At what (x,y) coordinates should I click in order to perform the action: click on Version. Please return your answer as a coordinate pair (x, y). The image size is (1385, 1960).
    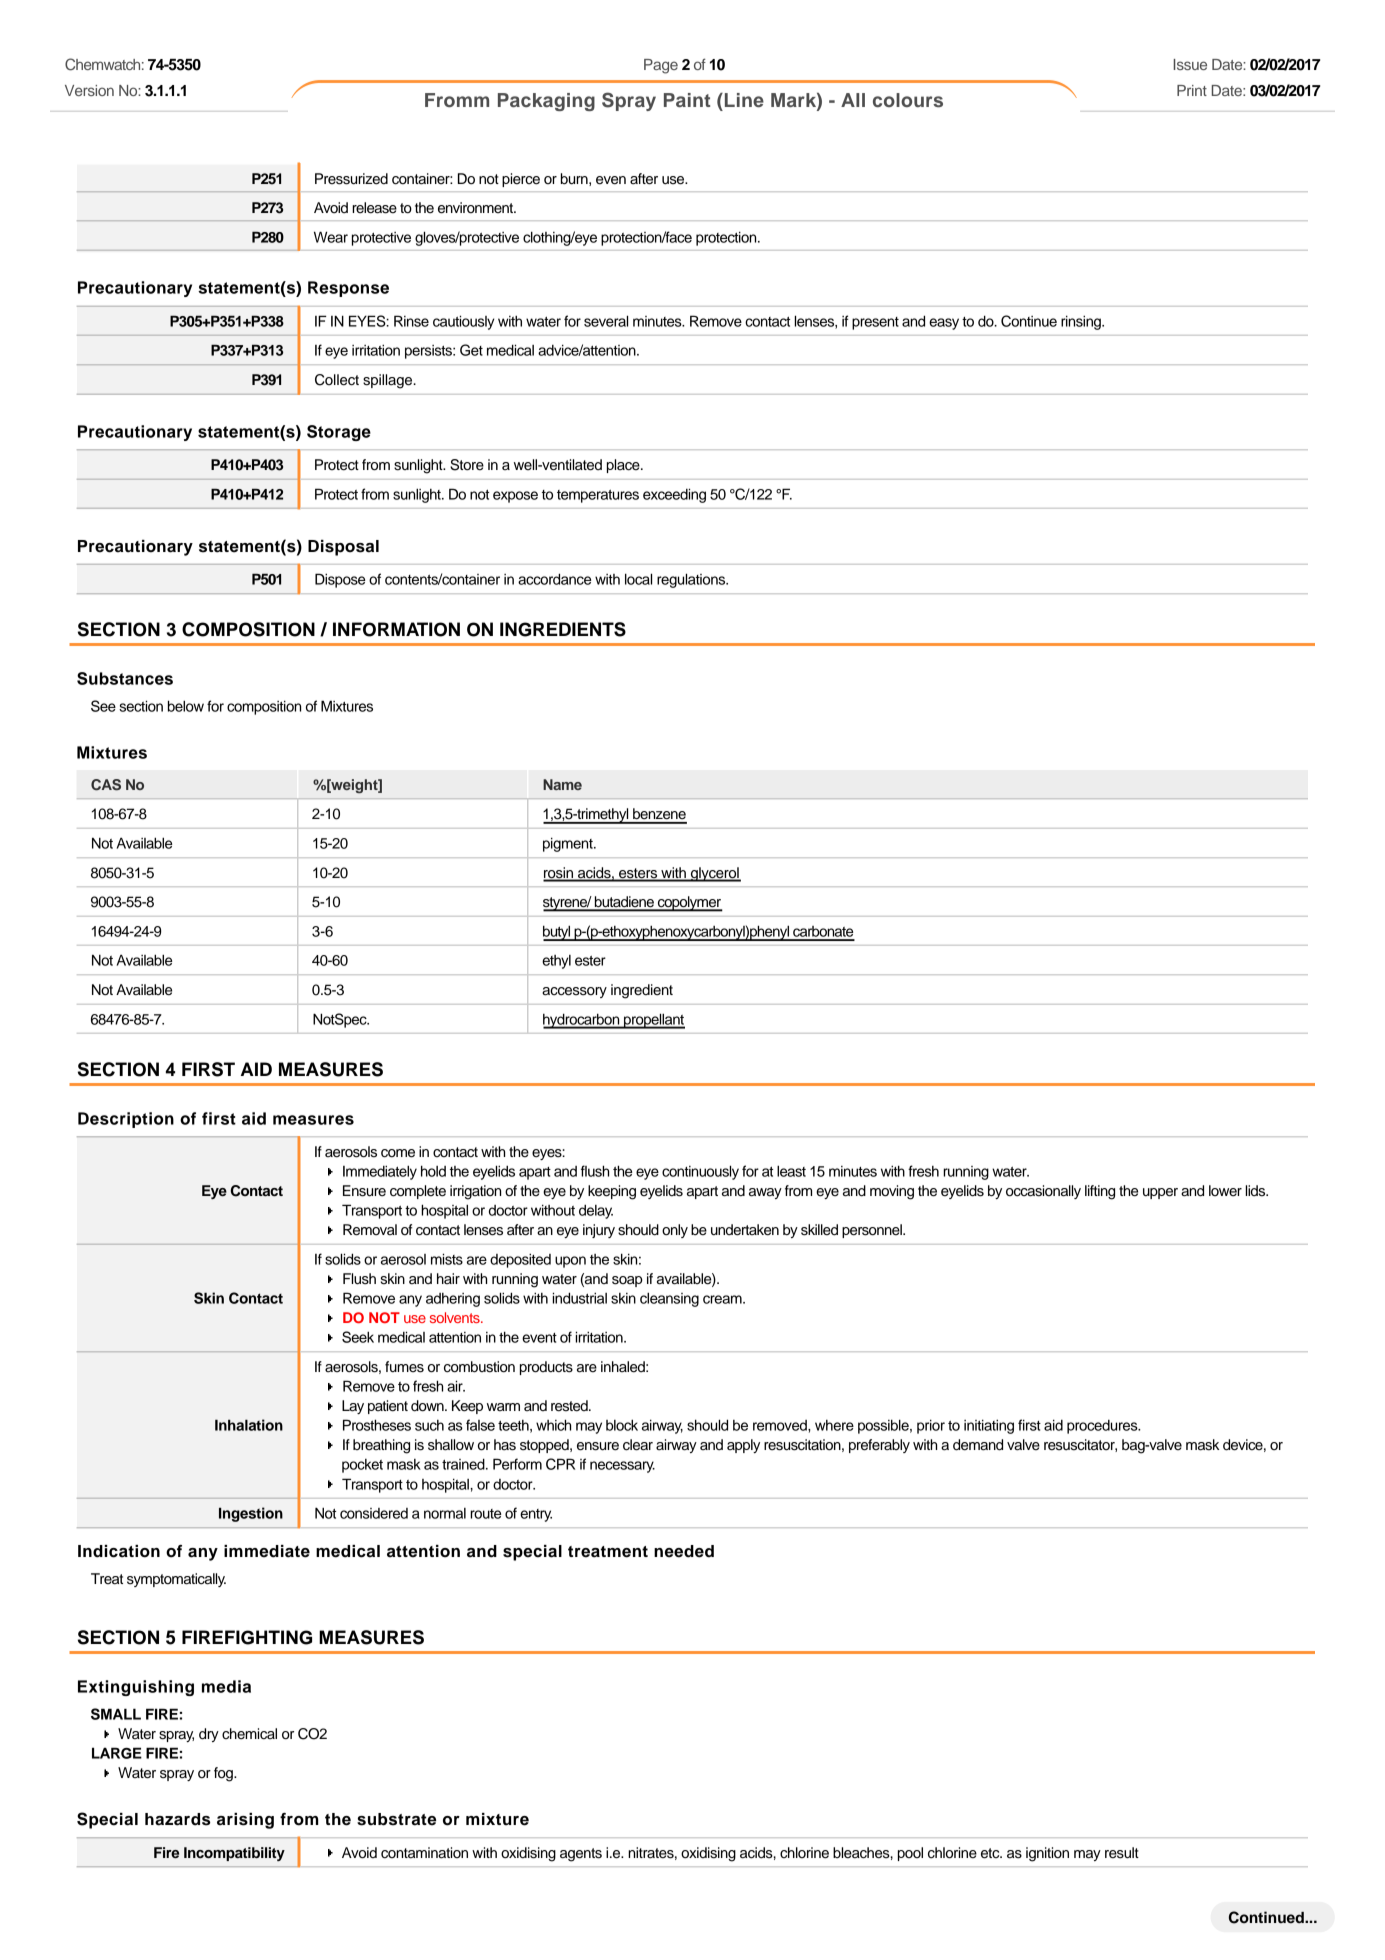
    Looking at the image, I should click on (89, 90).
